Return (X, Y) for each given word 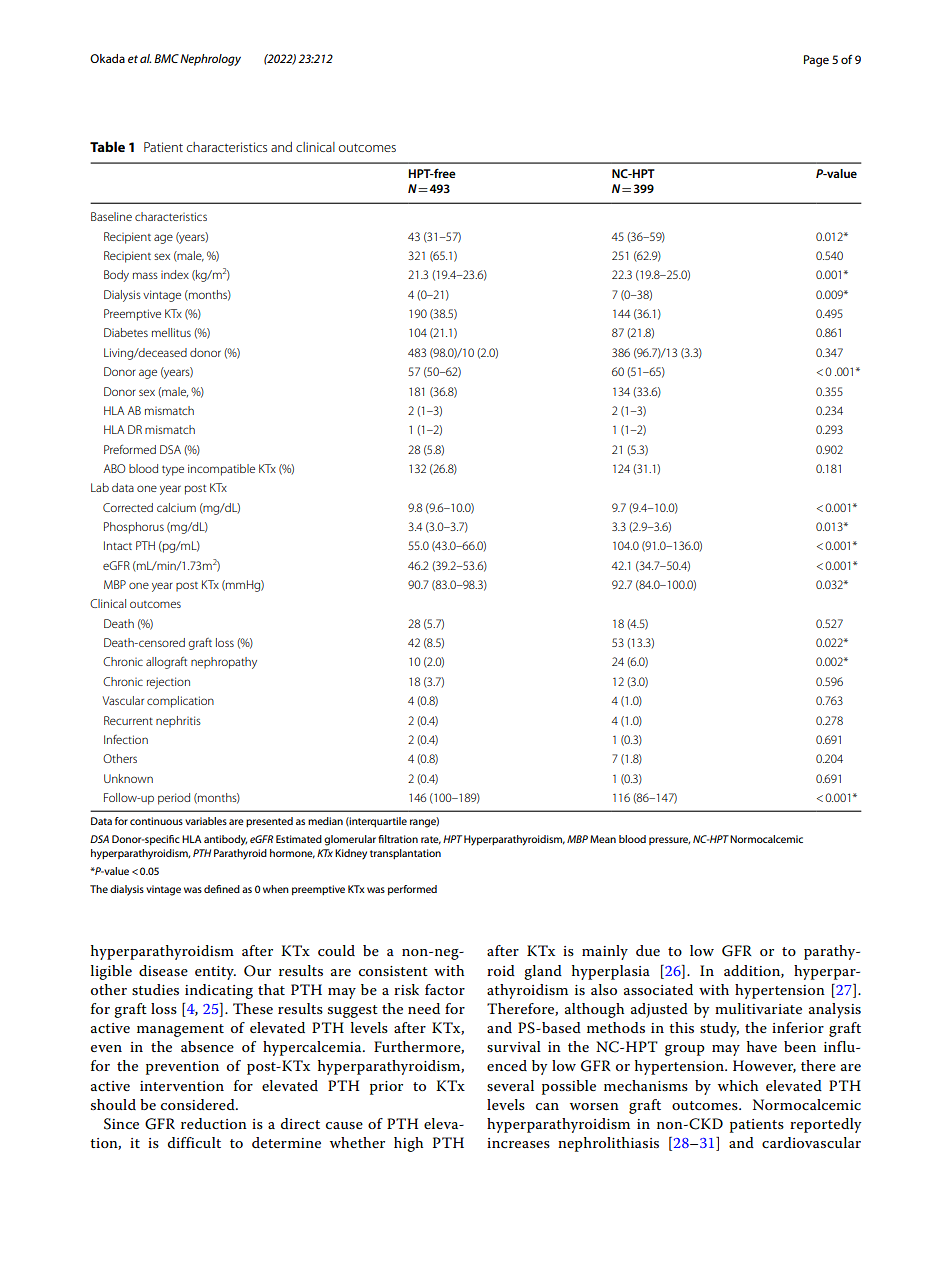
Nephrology (210, 60)
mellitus (171, 332)
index (175, 274)
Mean (603, 839)
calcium (176, 507)
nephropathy (224, 663)
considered (199, 1104)
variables (206, 821)
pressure (669, 841)
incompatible (221, 470)
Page (816, 61)
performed (412, 890)
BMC (166, 58)
